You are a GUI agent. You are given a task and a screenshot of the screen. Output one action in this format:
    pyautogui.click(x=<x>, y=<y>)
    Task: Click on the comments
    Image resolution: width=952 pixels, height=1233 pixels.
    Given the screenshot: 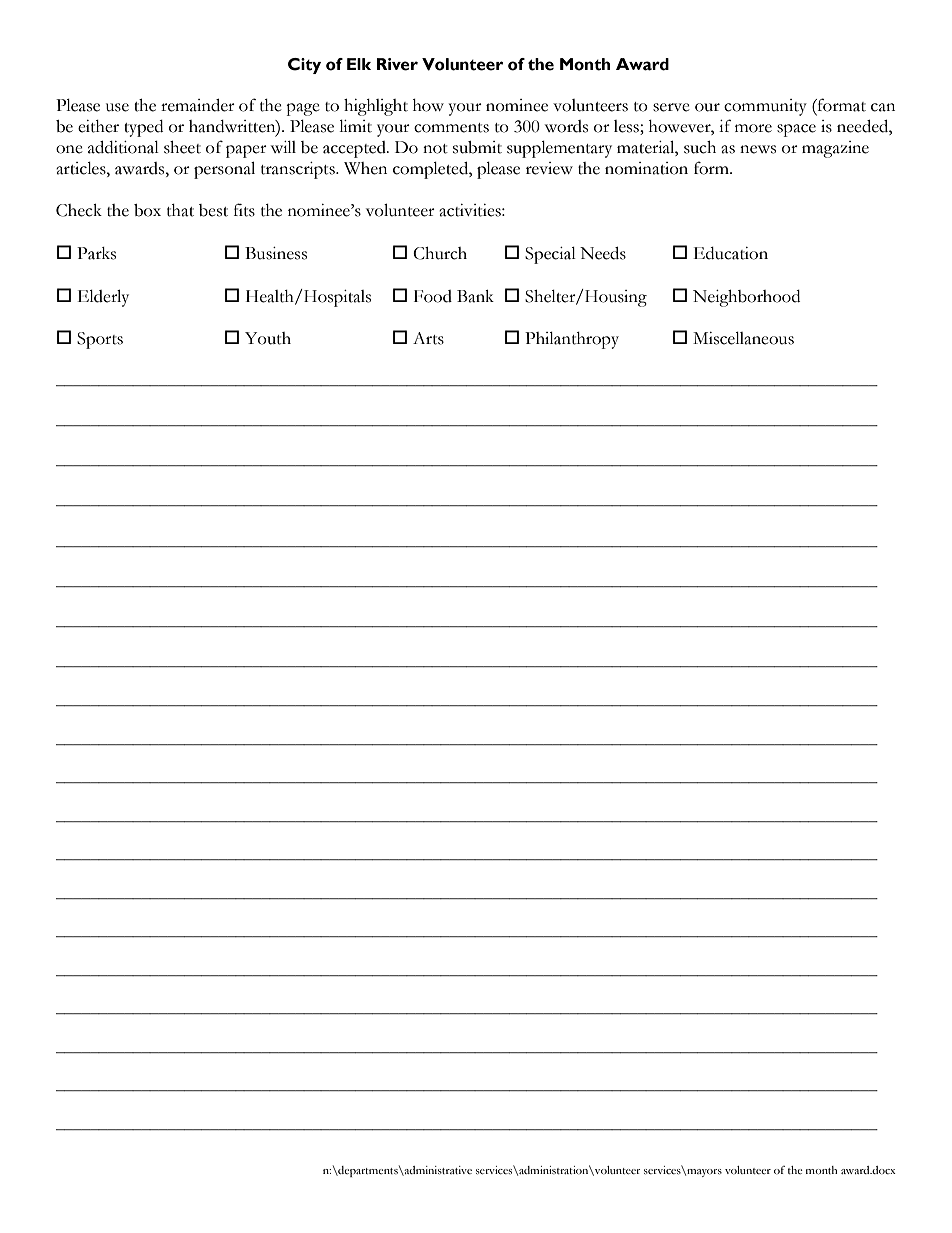 What is the action you would take?
    pyautogui.click(x=451, y=128)
